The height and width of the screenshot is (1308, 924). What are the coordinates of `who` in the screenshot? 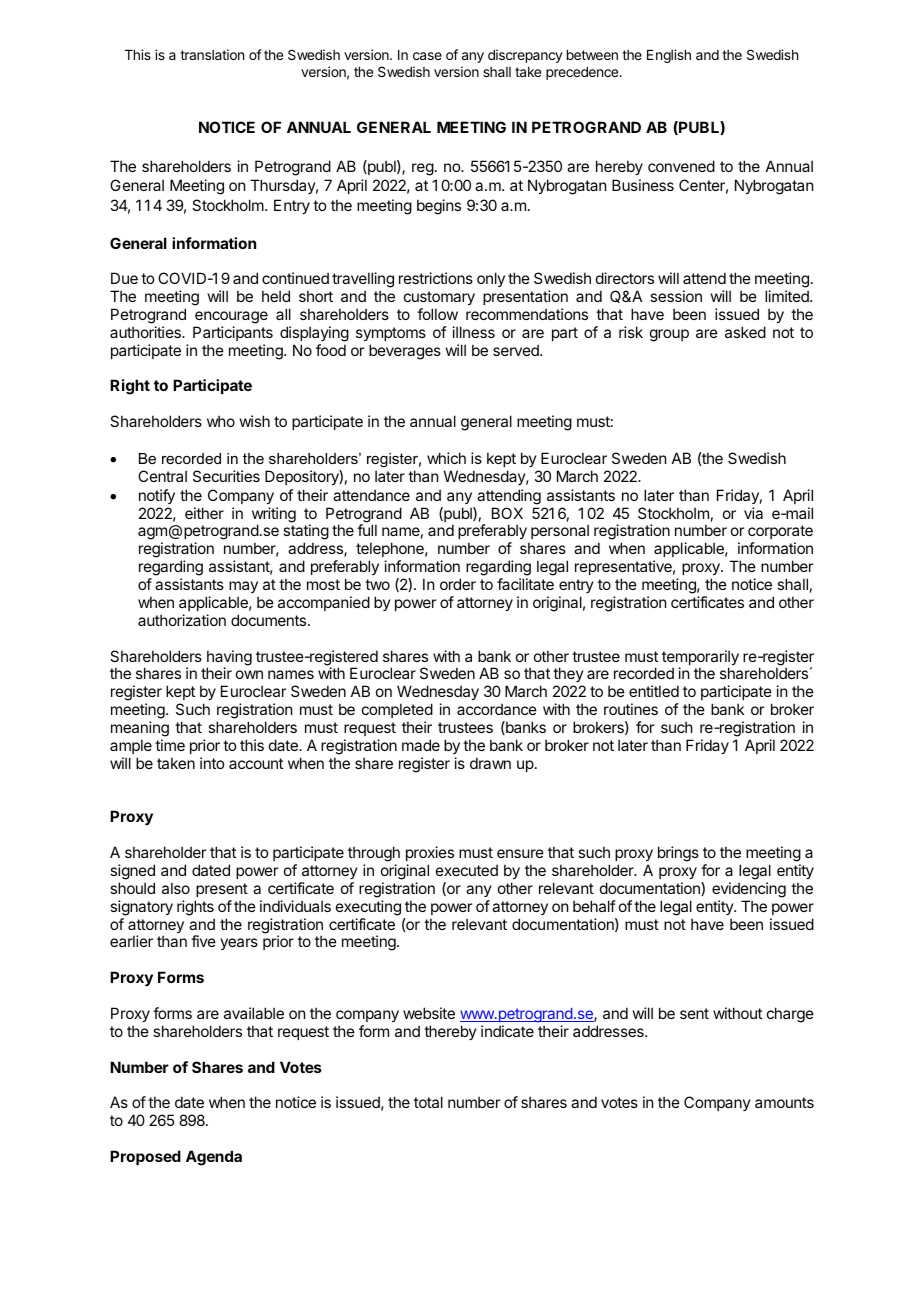 It's located at (221, 421).
